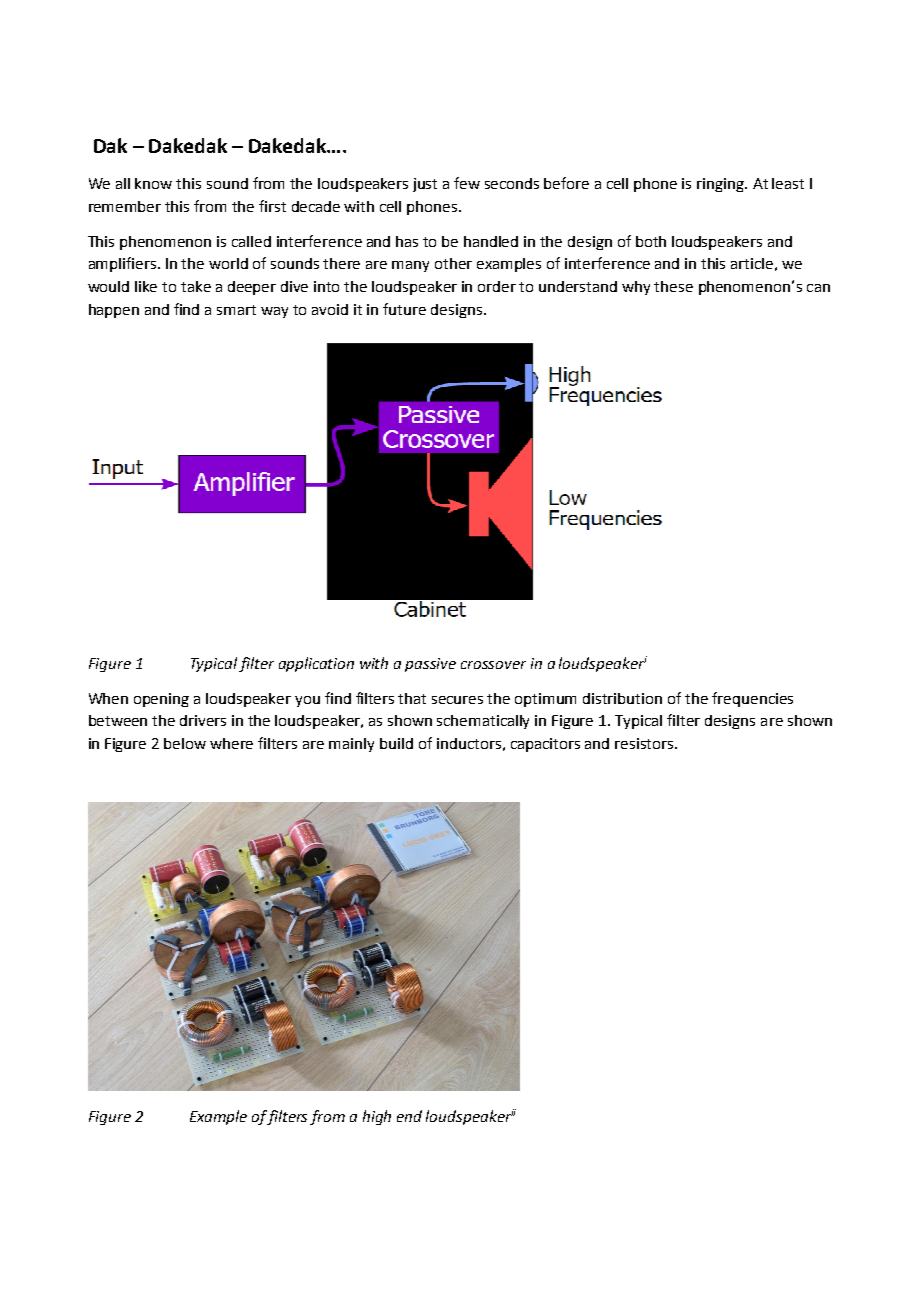  Describe the element at coordinates (644, 743) in the screenshot. I see `resistors` at that location.
